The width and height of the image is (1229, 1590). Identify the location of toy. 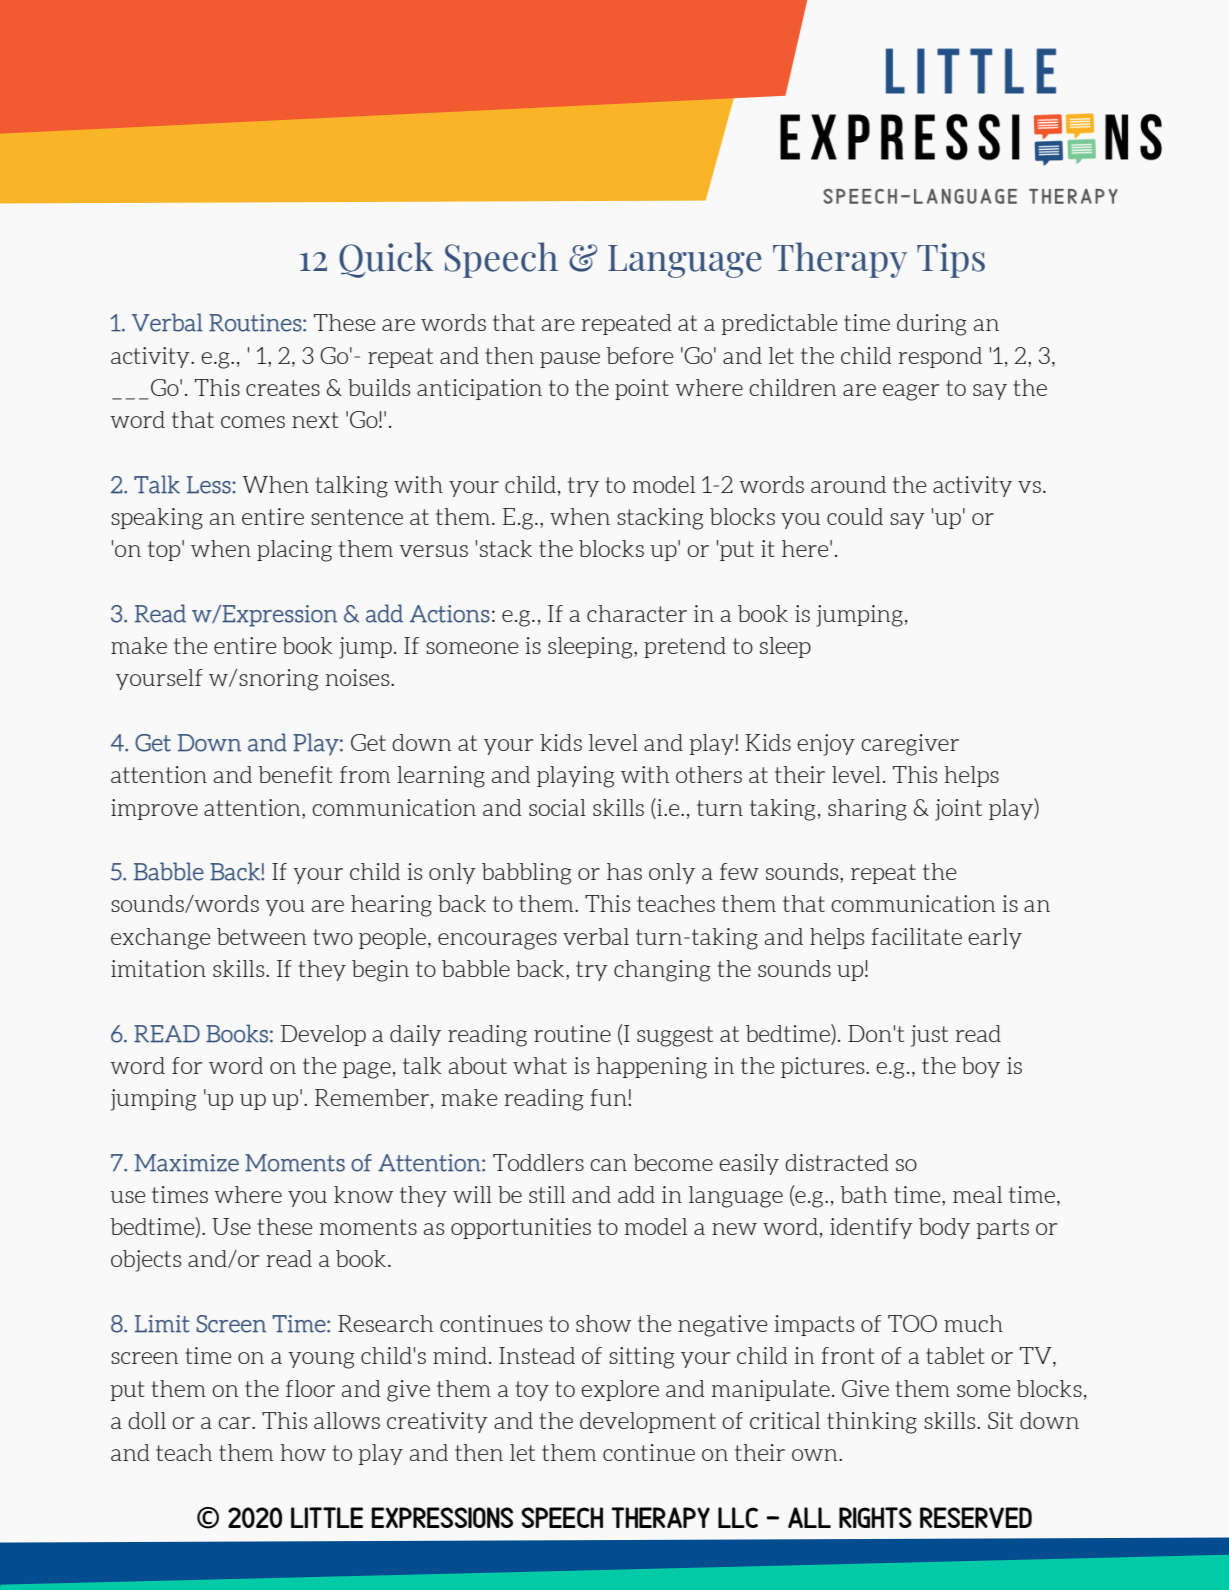
(532, 1391).
